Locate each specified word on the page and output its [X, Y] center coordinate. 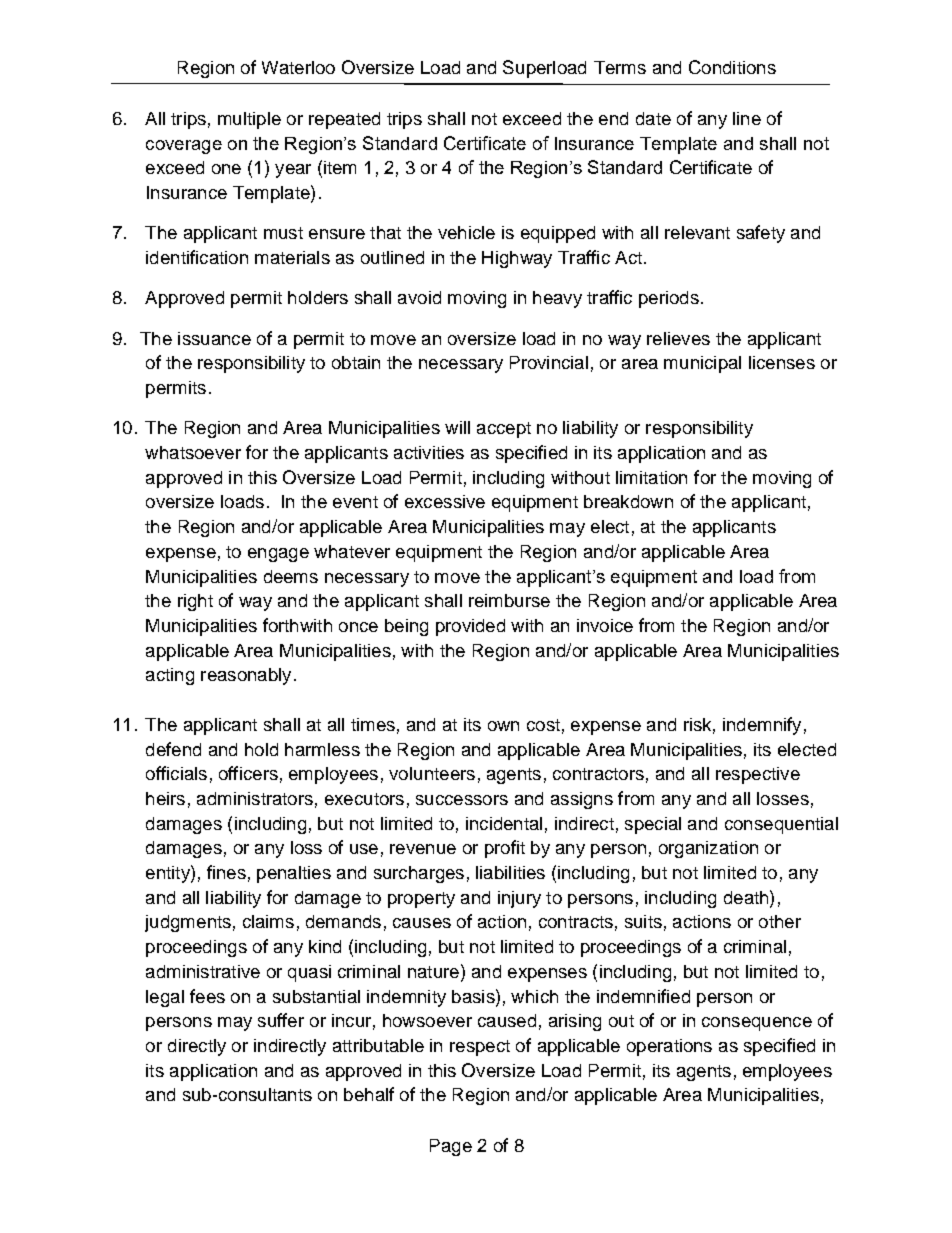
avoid [419, 297]
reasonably [246, 676]
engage [278, 555]
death [747, 897]
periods [669, 299]
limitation [651, 477]
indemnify [762, 726]
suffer [281, 1020]
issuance [214, 338]
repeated [344, 120]
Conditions [732, 67]
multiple [249, 120]
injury [519, 899]
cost [543, 725]
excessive [445, 501]
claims [268, 921]
